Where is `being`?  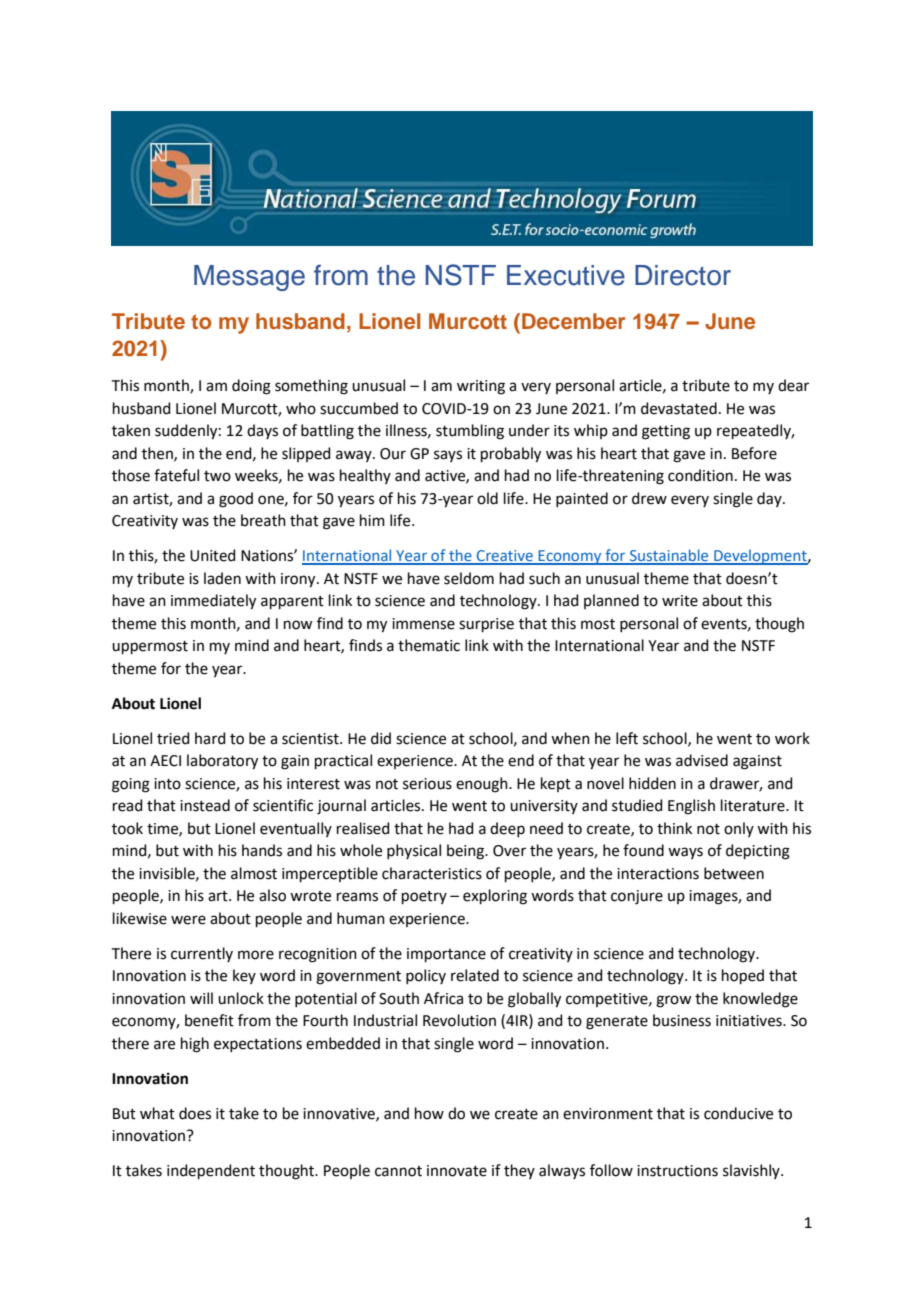
being is located at coordinates (466, 852).
